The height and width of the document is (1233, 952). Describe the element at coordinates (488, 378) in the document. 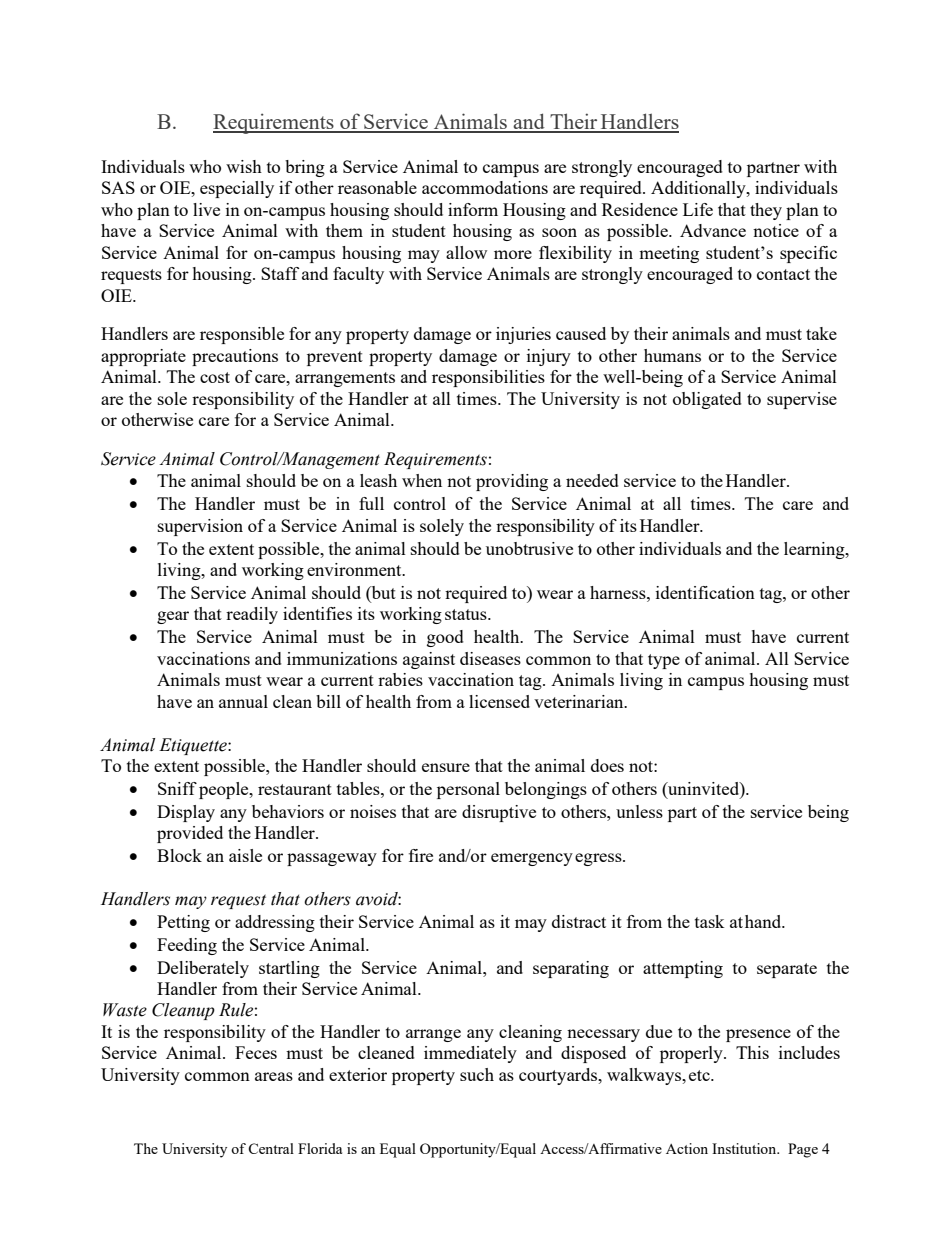

I see `responsibilities` at that location.
